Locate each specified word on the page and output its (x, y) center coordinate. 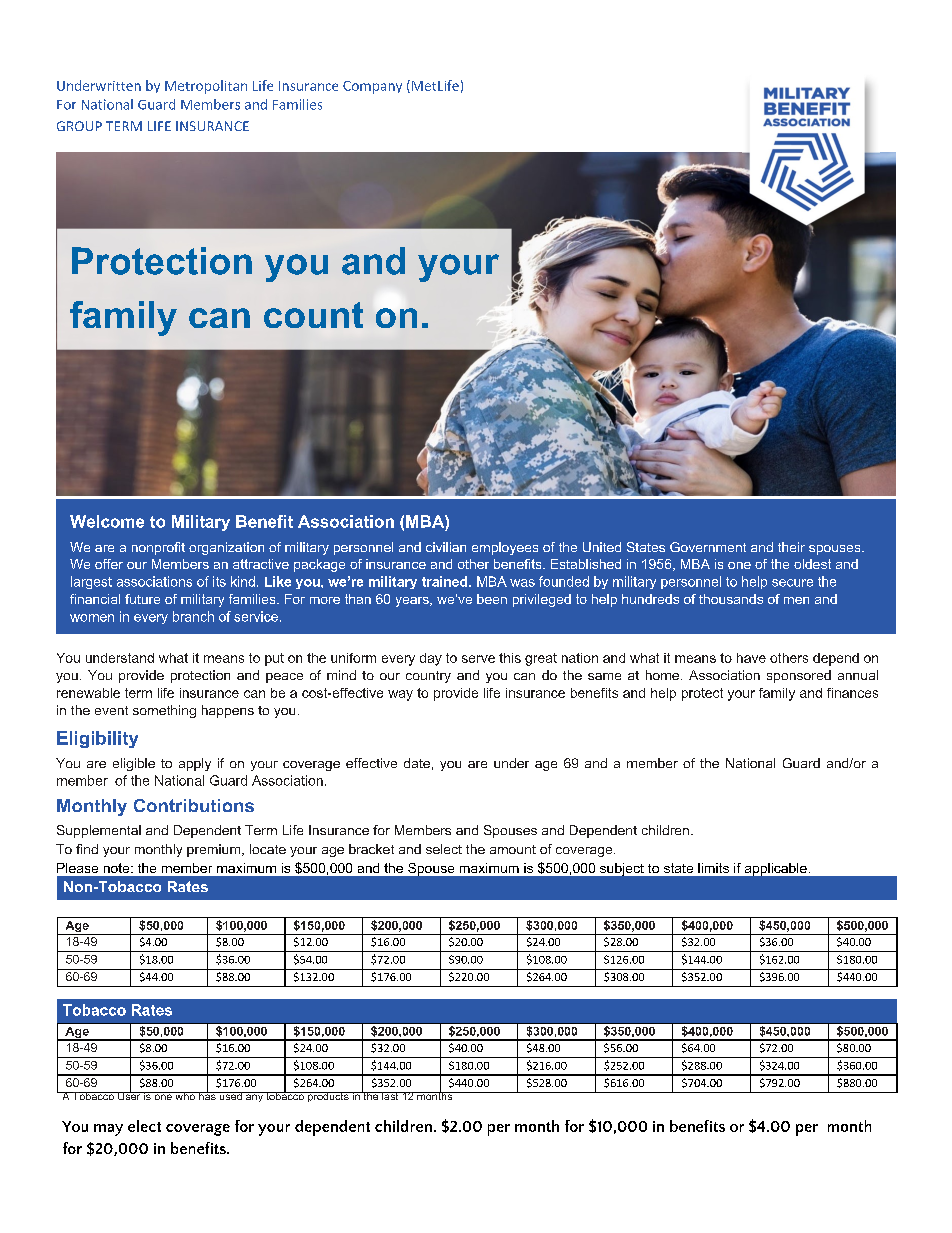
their (791, 547)
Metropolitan (206, 87)
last (390, 1096)
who (185, 1096)
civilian (446, 547)
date (417, 763)
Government (708, 547)
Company (372, 87)
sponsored (799, 676)
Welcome (107, 521)
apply (195, 764)
